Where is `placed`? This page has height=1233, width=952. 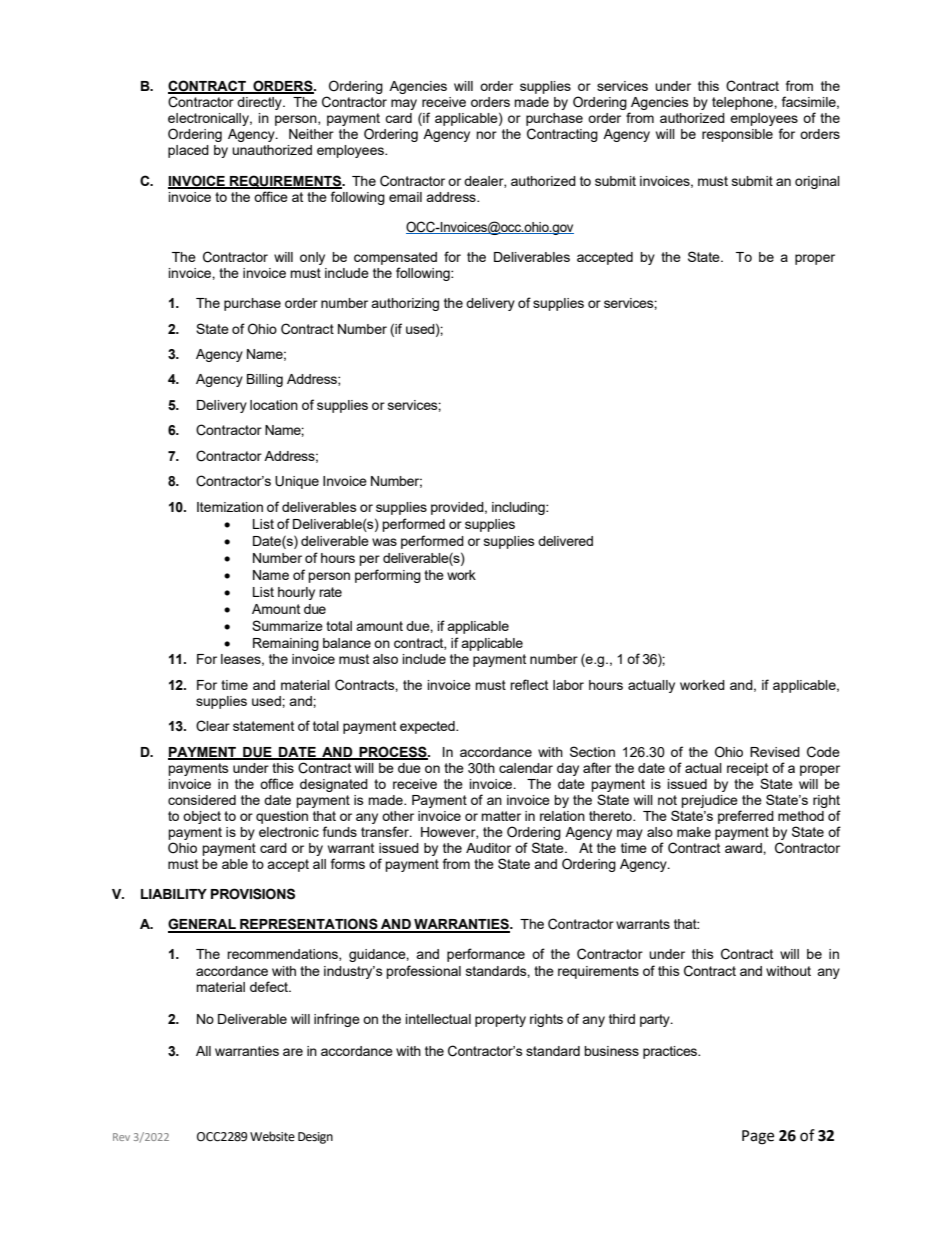 placed is located at coordinates (188, 151).
